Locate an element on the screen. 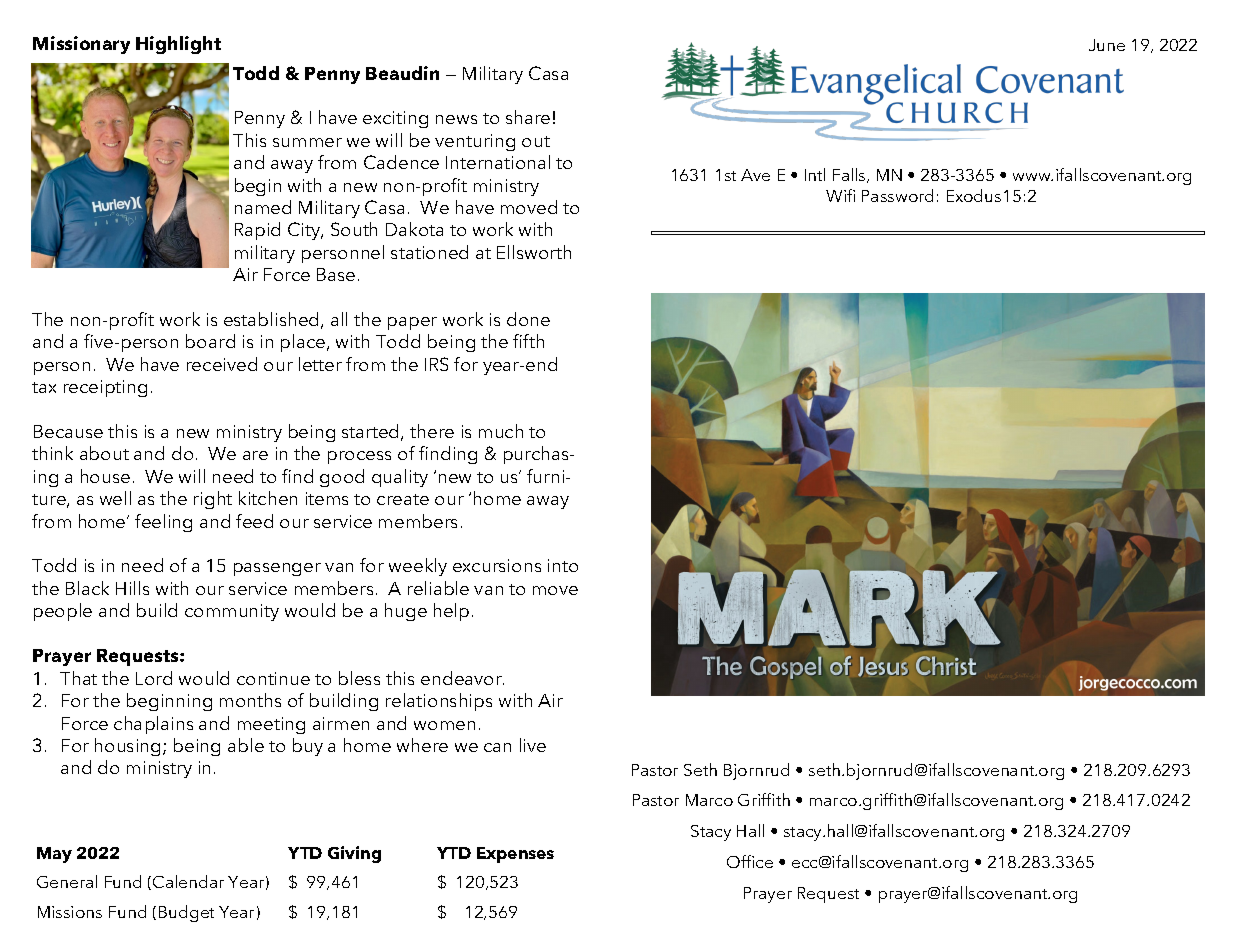  Budget is located at coordinates (186, 913).
